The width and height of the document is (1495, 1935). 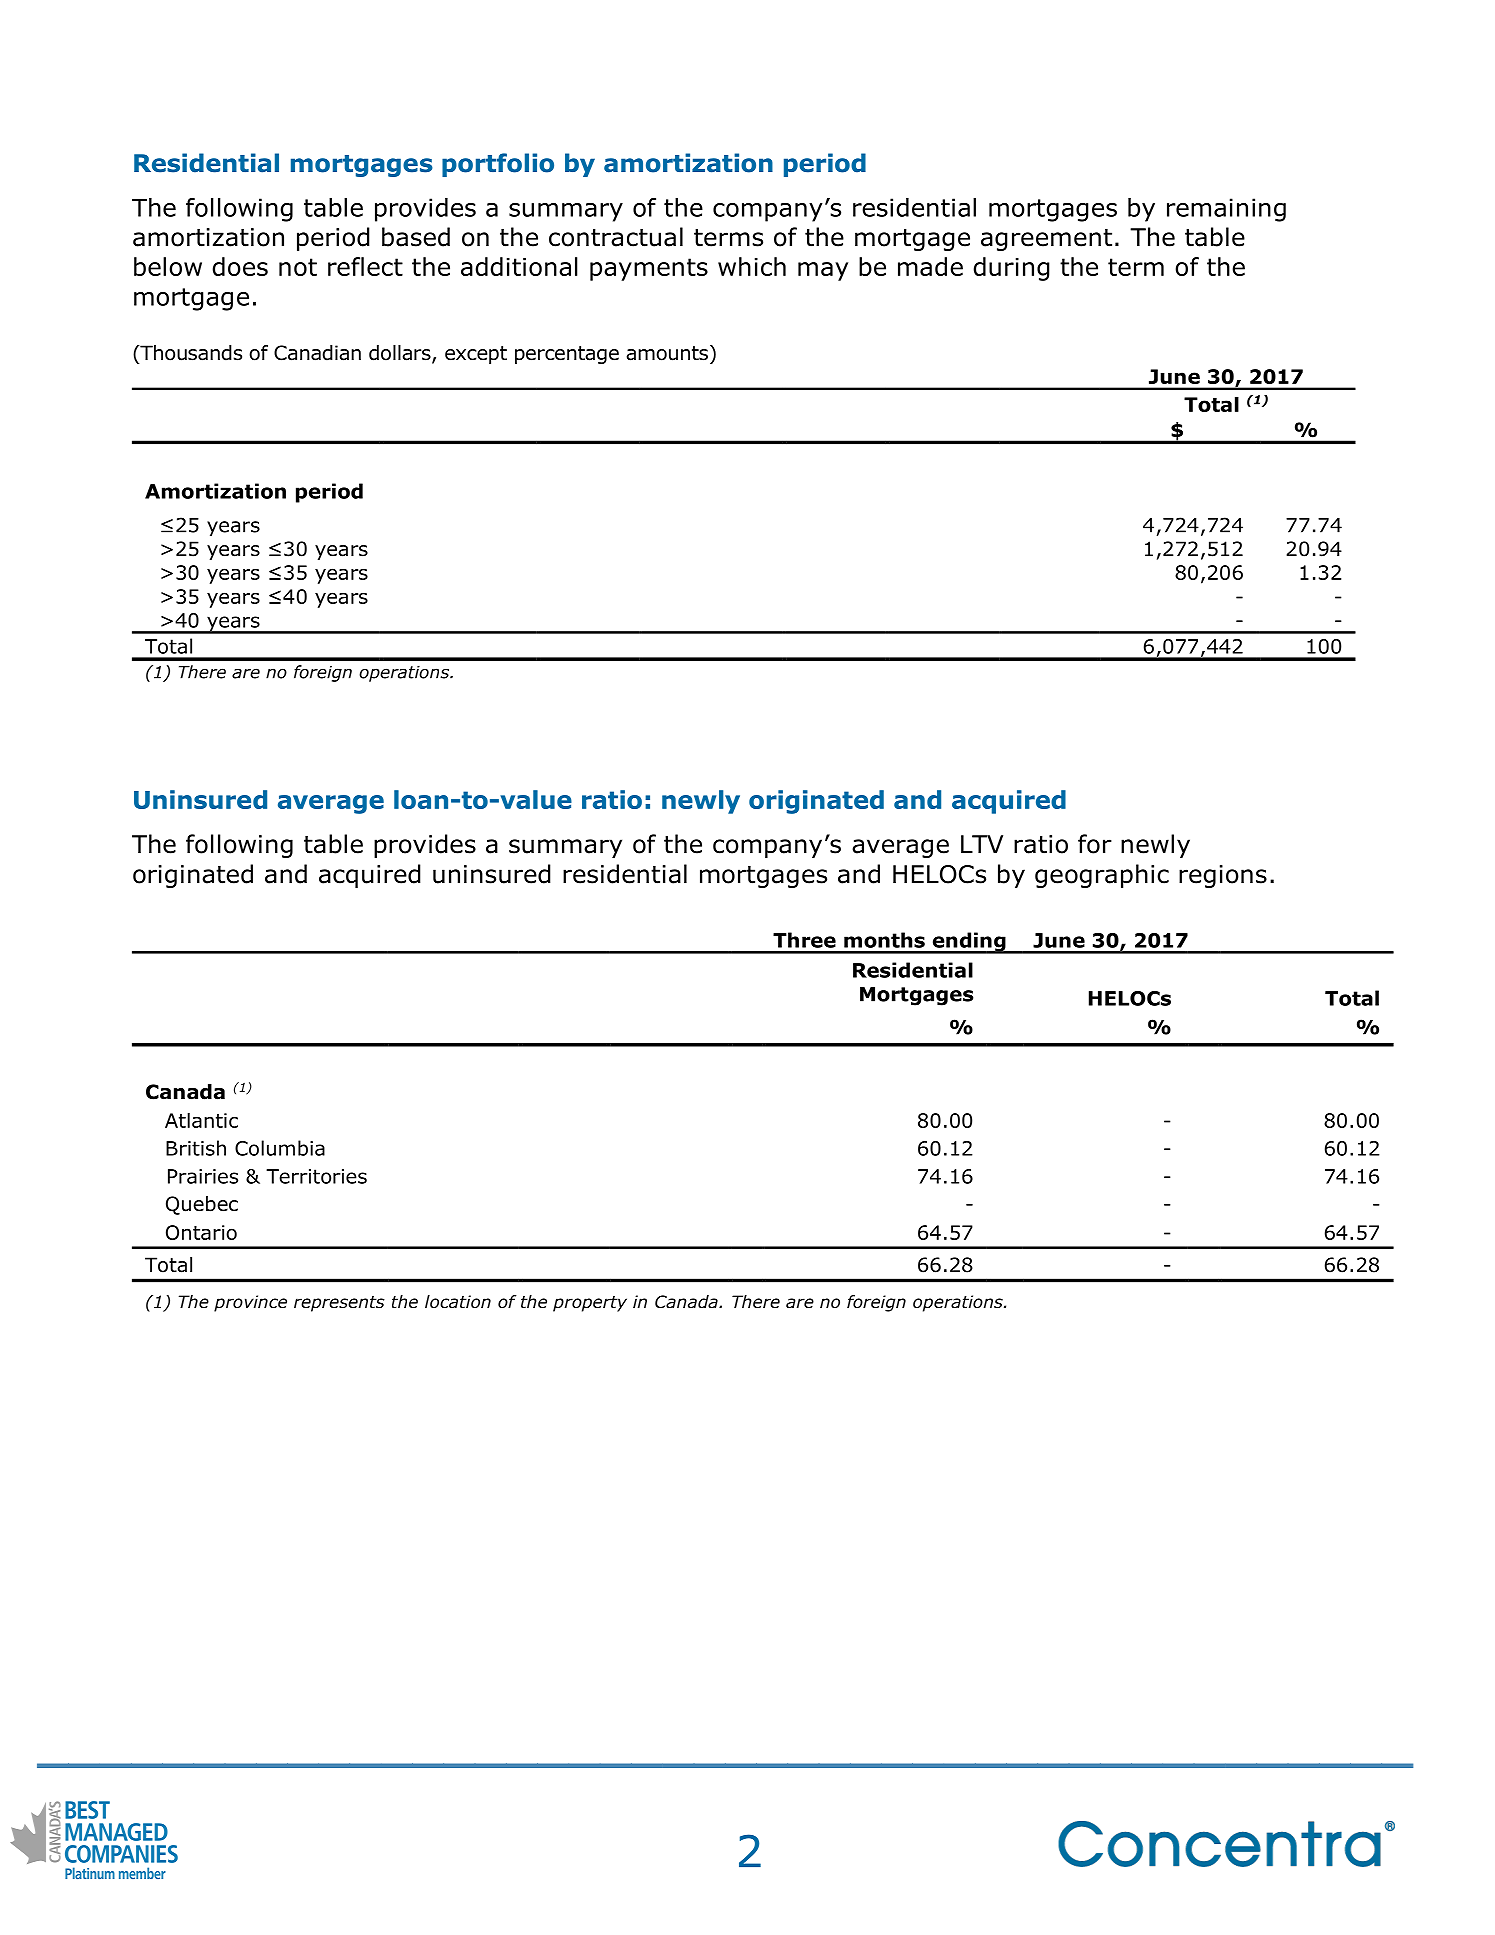 I want to click on province, so click(x=250, y=1303).
